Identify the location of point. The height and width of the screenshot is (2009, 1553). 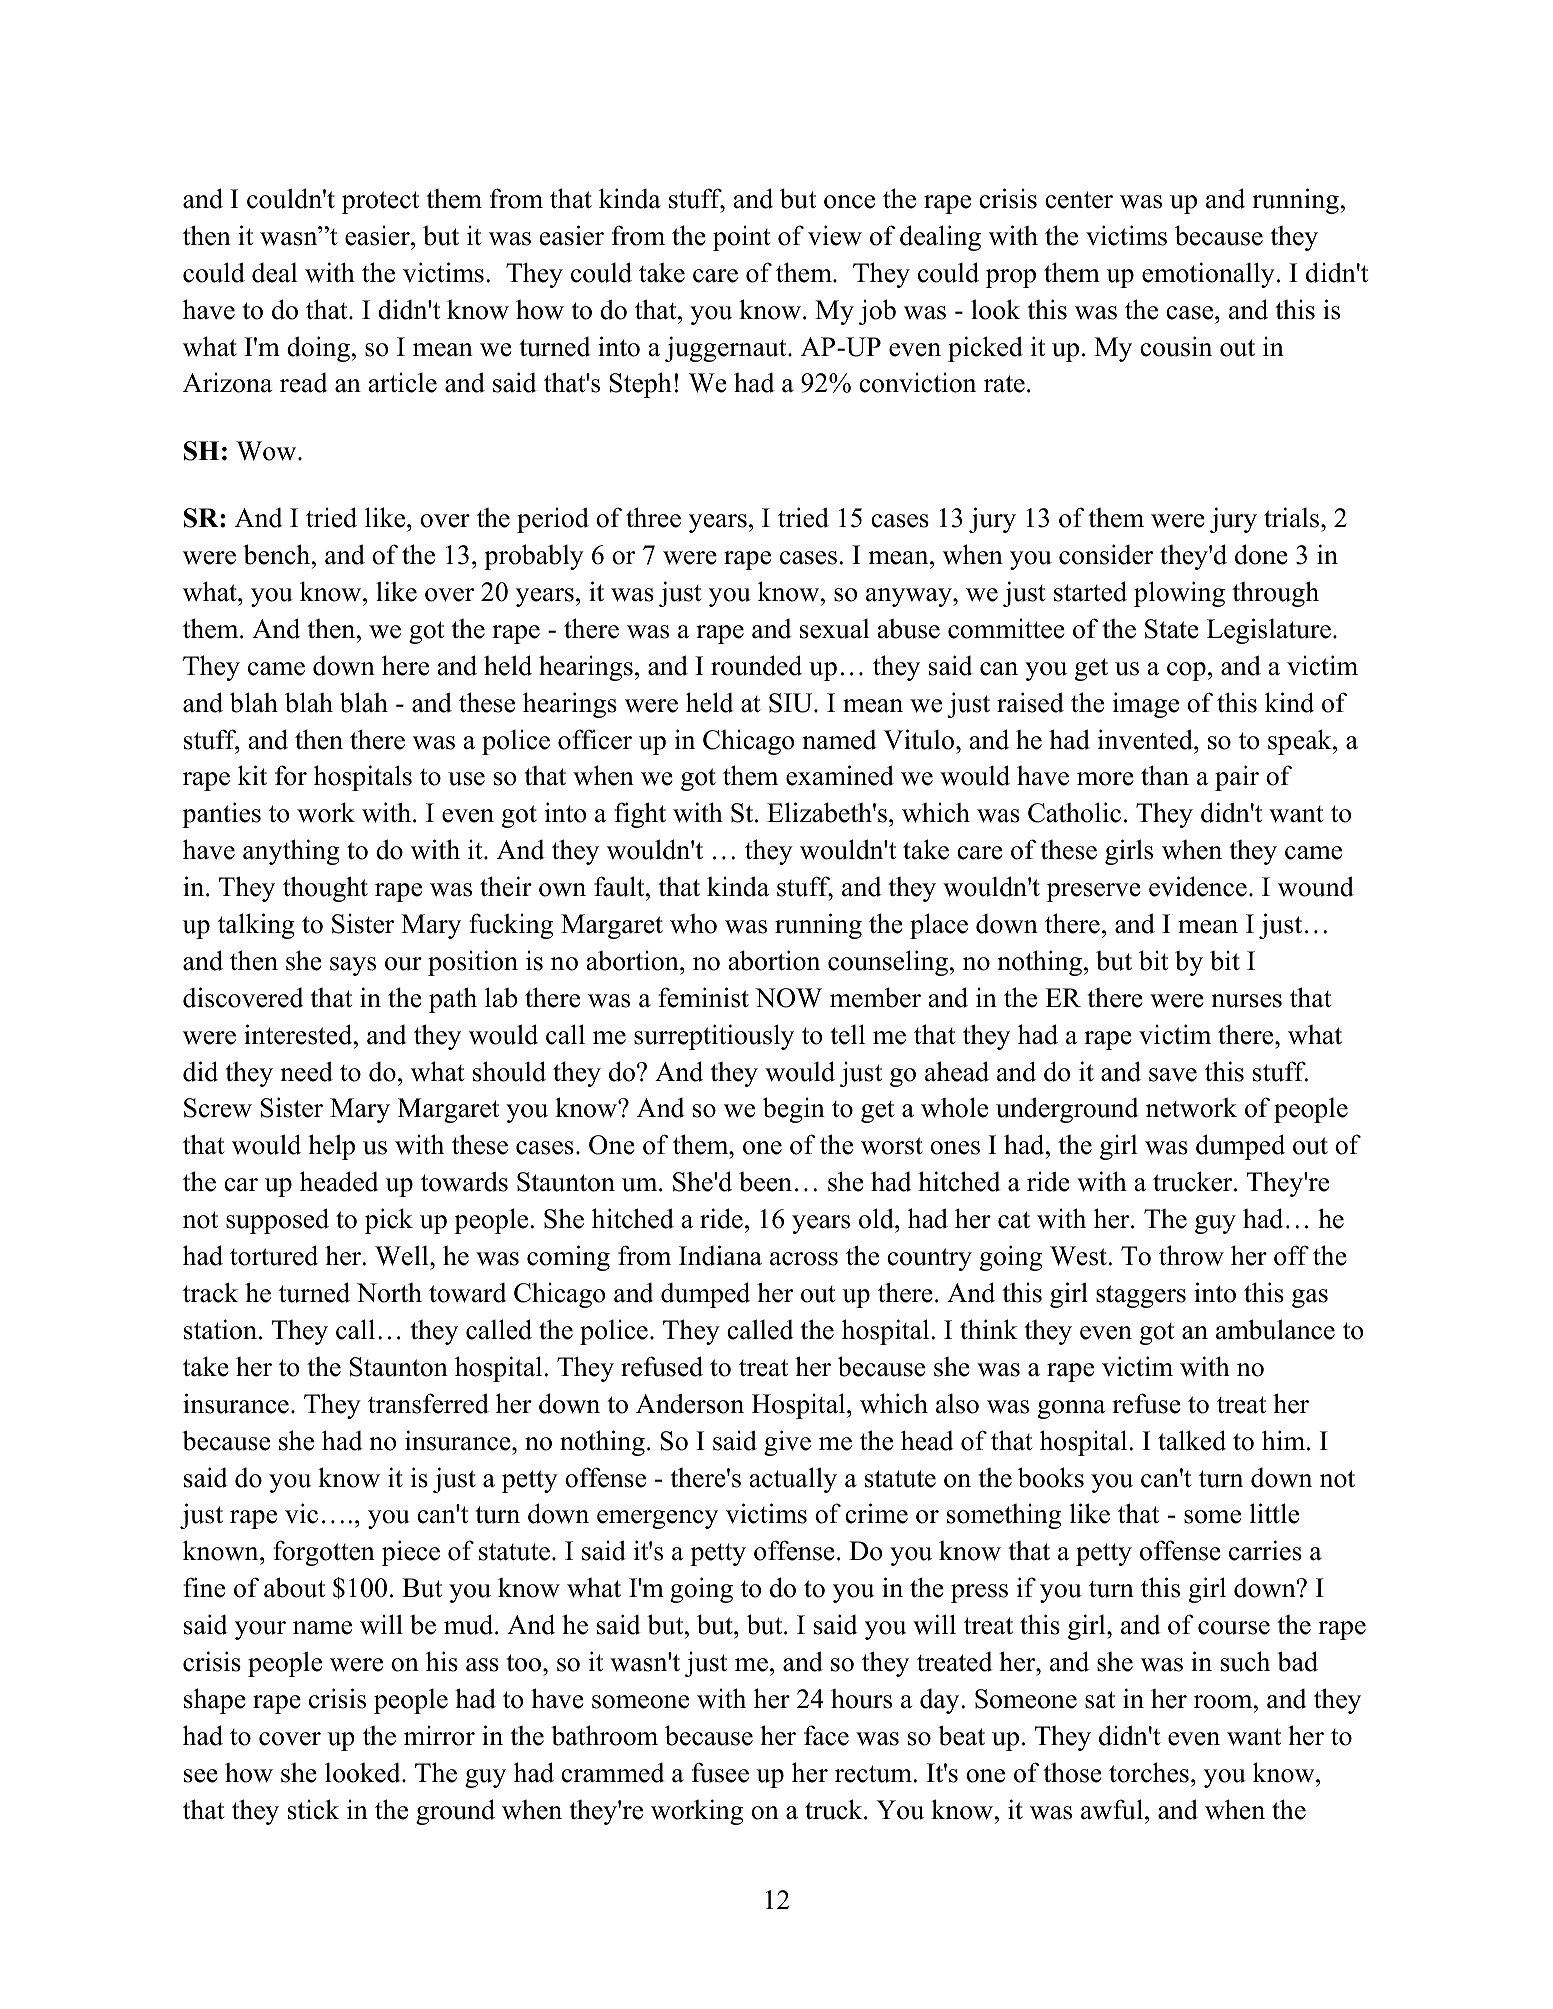
(742, 238).
